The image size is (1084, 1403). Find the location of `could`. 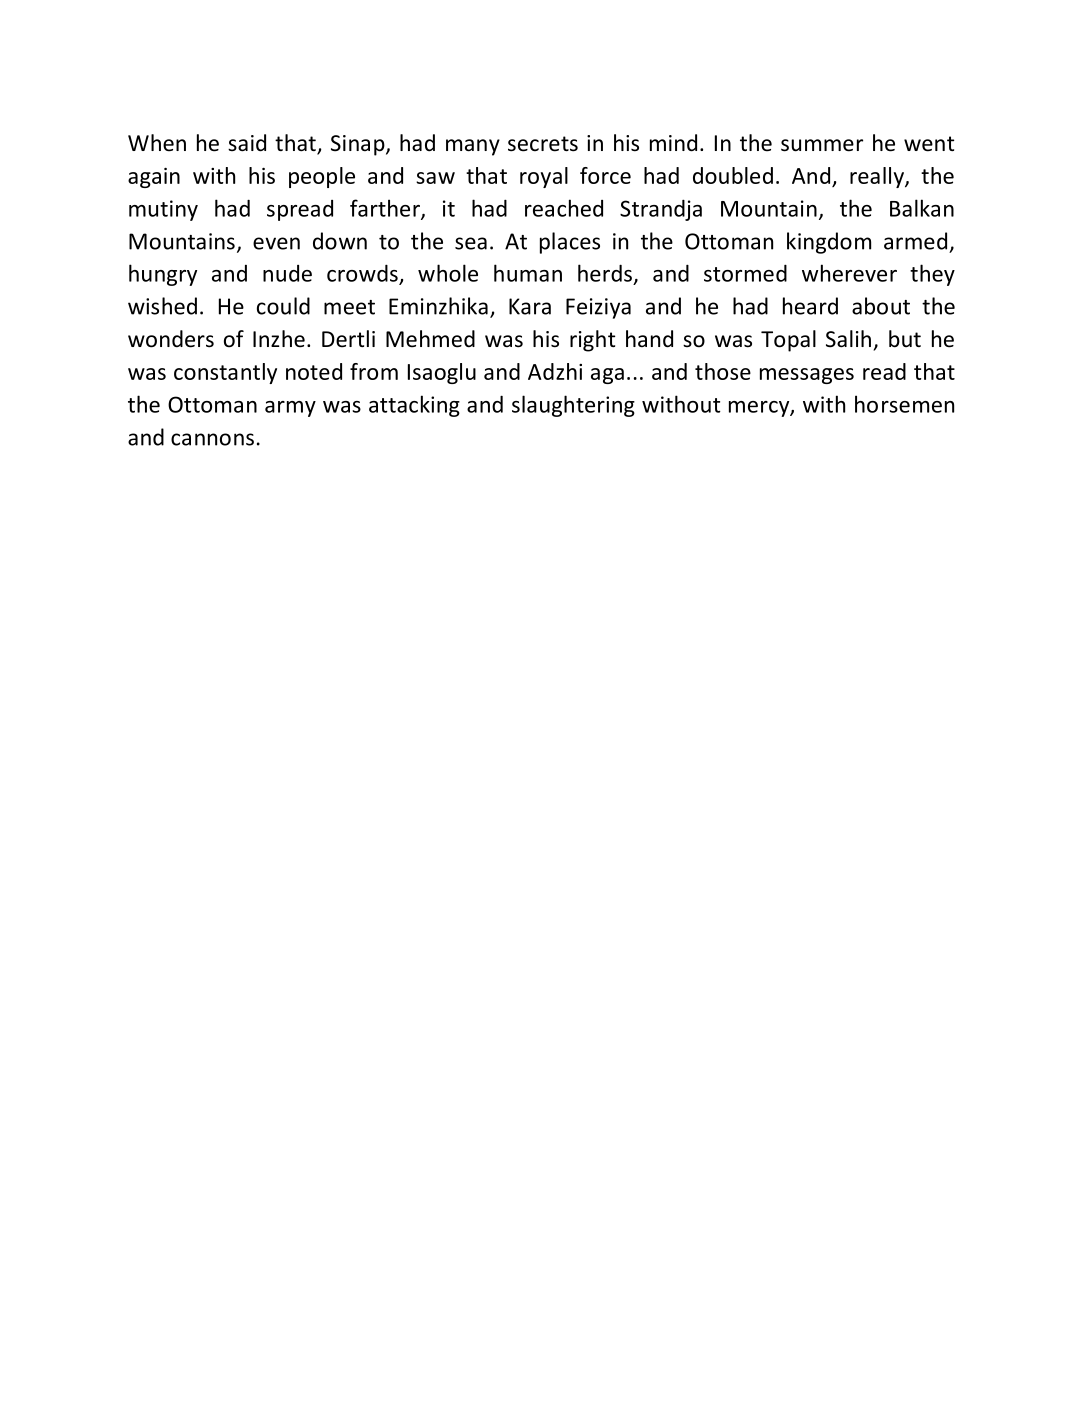

could is located at coordinates (283, 306).
